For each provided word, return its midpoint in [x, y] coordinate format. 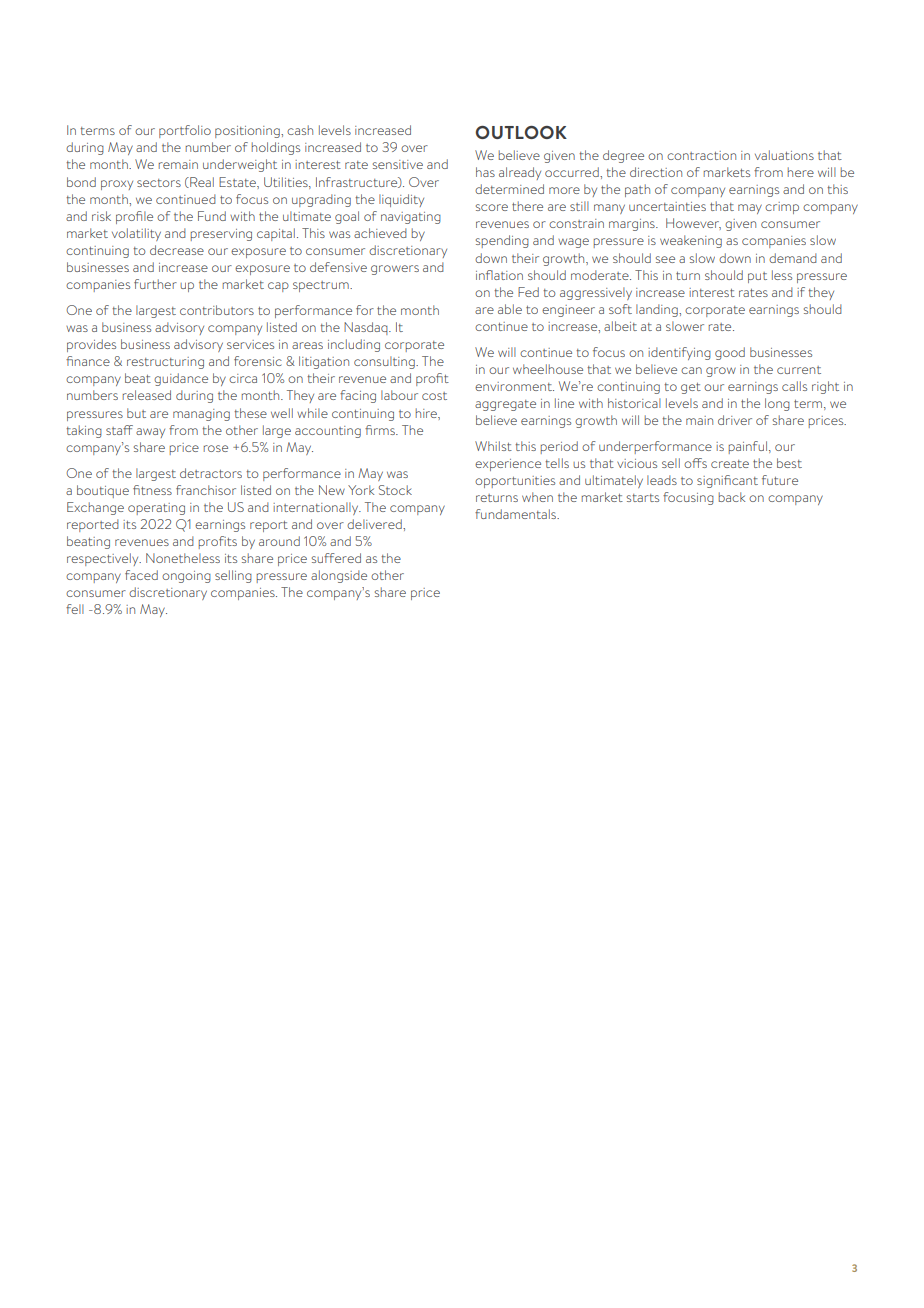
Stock [395, 490]
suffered [336, 558]
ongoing [186, 577]
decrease [177, 250]
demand [793, 258]
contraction [701, 155]
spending [502, 241]
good [730, 353]
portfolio [185, 131]
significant [727, 481]
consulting [385, 362]
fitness [152, 490]
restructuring [165, 363]
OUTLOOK [521, 132]
